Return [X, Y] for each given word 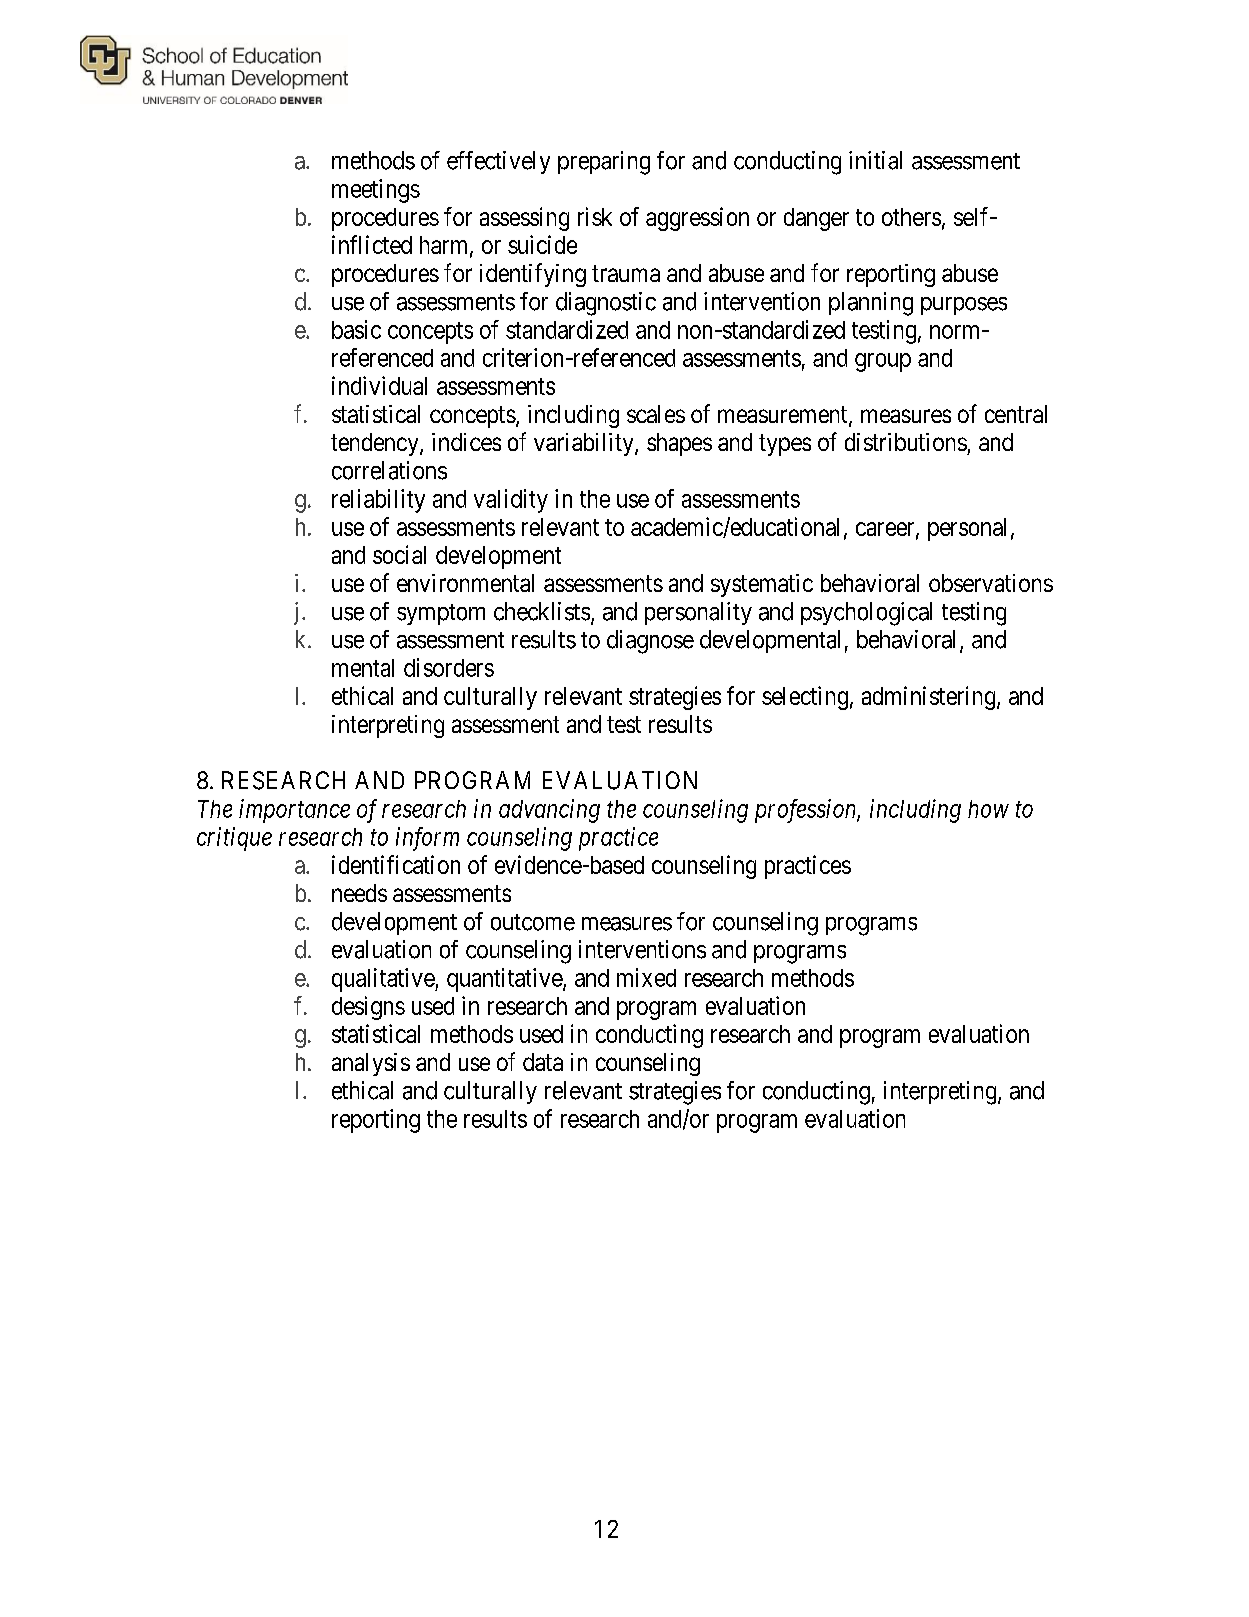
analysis [371, 1064]
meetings [376, 191]
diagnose [650, 642]
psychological [866, 614]
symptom [441, 614]
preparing [604, 163]
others [911, 217]
